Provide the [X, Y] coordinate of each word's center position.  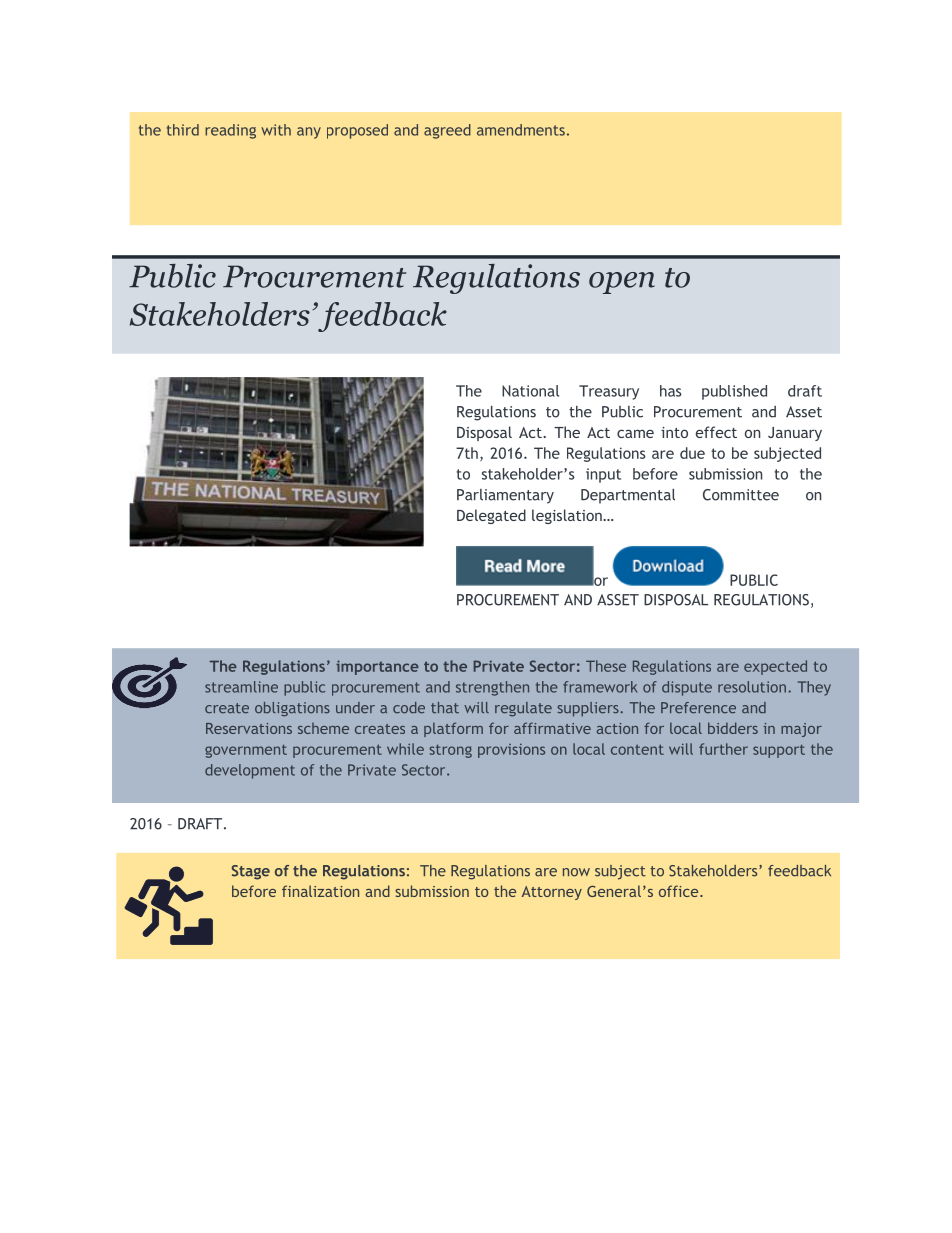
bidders [733, 728]
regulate [523, 709]
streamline [241, 687]
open [622, 283]
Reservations [249, 728]
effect [716, 432]
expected [775, 667]
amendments [521, 130]
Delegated [491, 516]
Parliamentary [505, 496]
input [603, 475]
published [734, 392]
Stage [251, 872]
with [276, 130]
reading [230, 131]
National [530, 391]
